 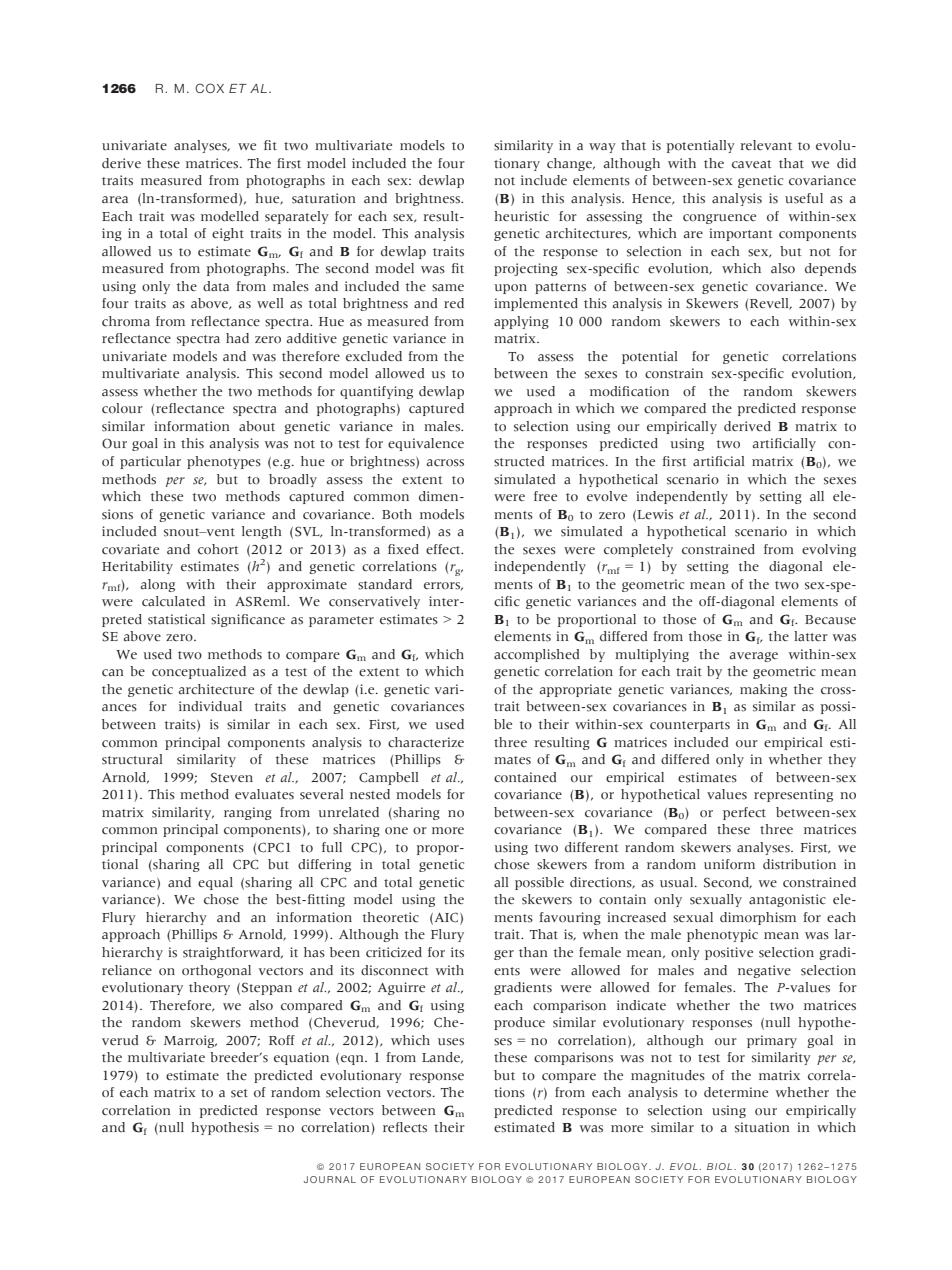 I want to click on accomplished, so click(x=536, y=655).
